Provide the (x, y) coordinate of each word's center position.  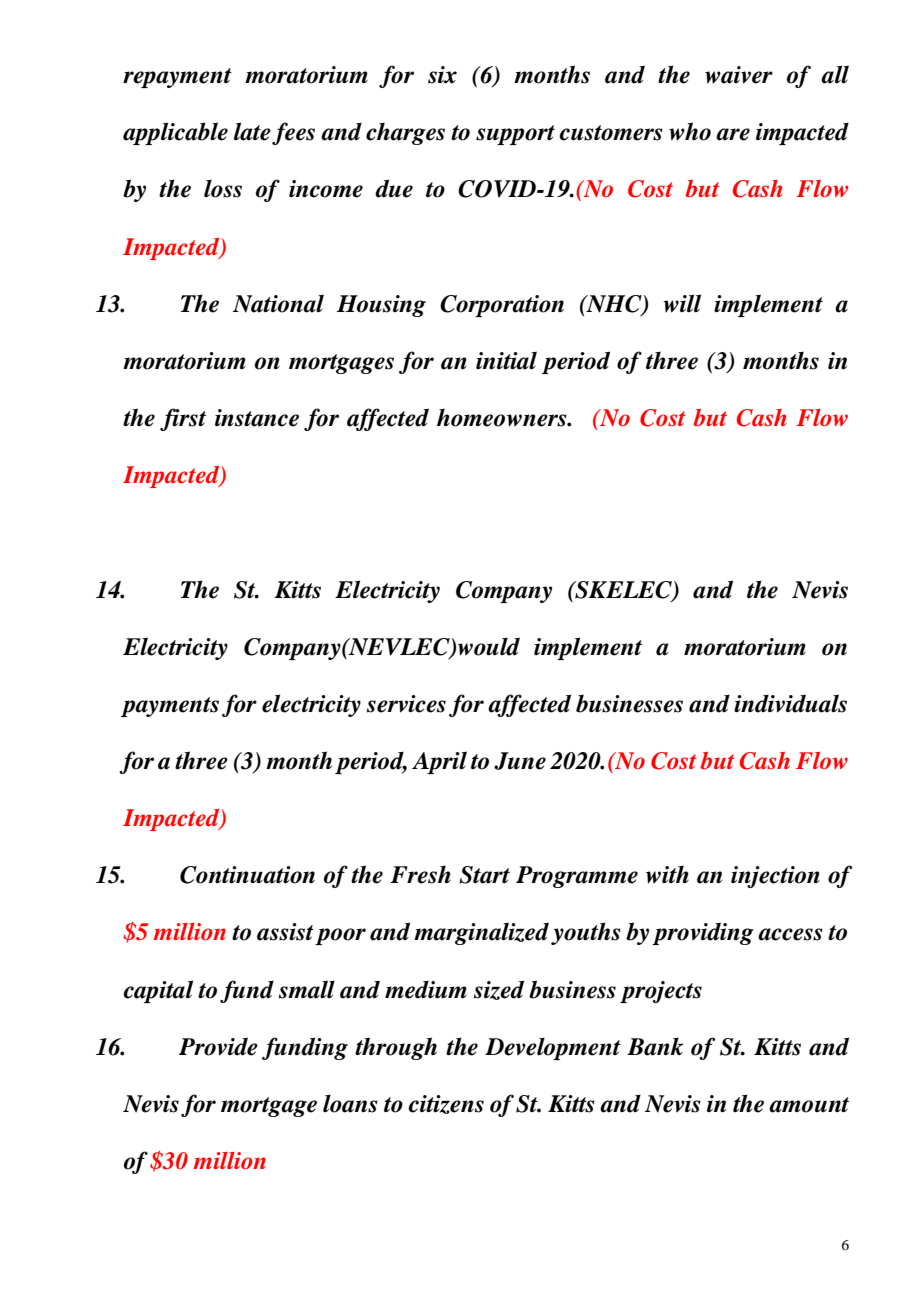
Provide (218, 1046)
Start (484, 875)
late (252, 131)
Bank (655, 1046)
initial (506, 360)
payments (170, 707)
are (733, 134)
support (515, 135)
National (278, 303)
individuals (790, 703)
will (682, 303)
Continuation (247, 875)
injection (775, 877)
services (406, 704)
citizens (446, 1104)
